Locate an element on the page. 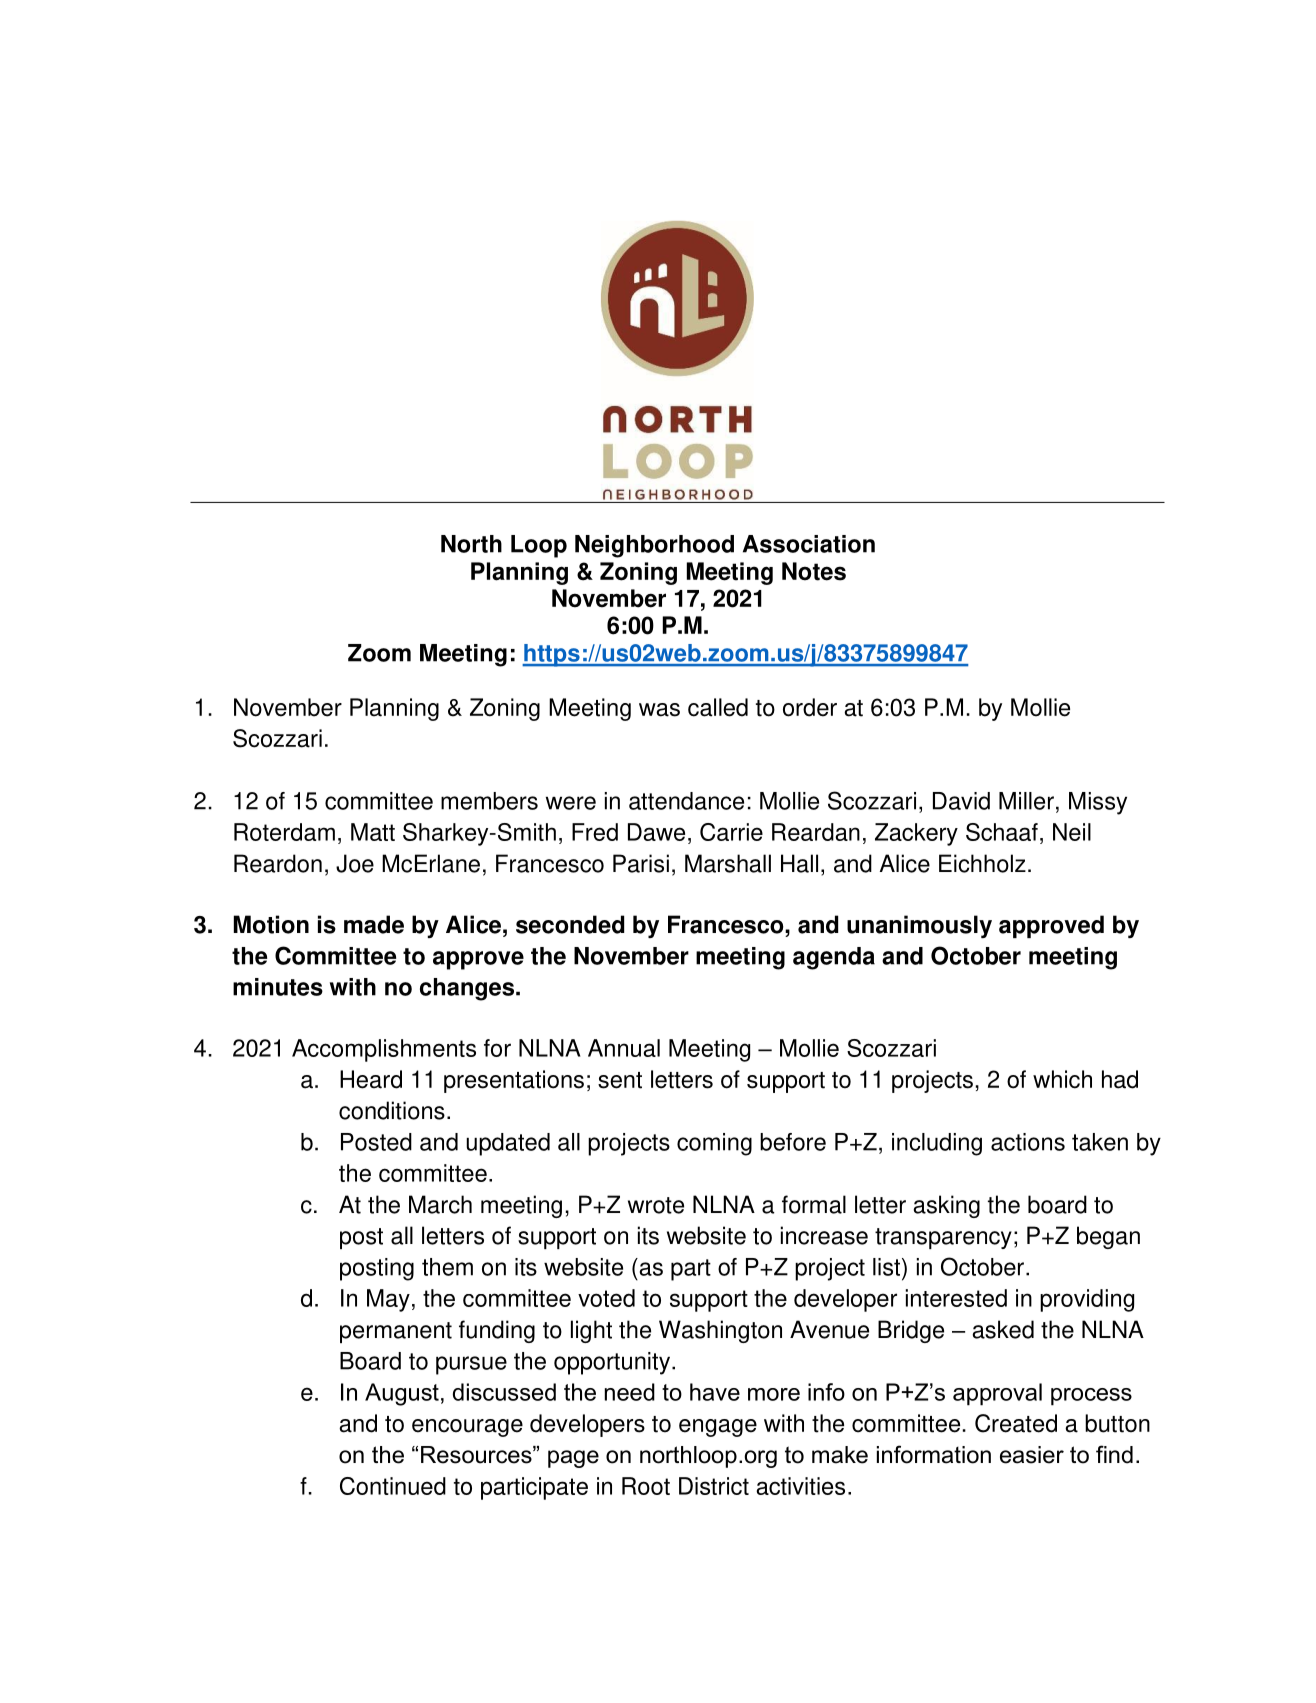 The width and height of the image is (1316, 1703). Carrie is located at coordinates (731, 832).
